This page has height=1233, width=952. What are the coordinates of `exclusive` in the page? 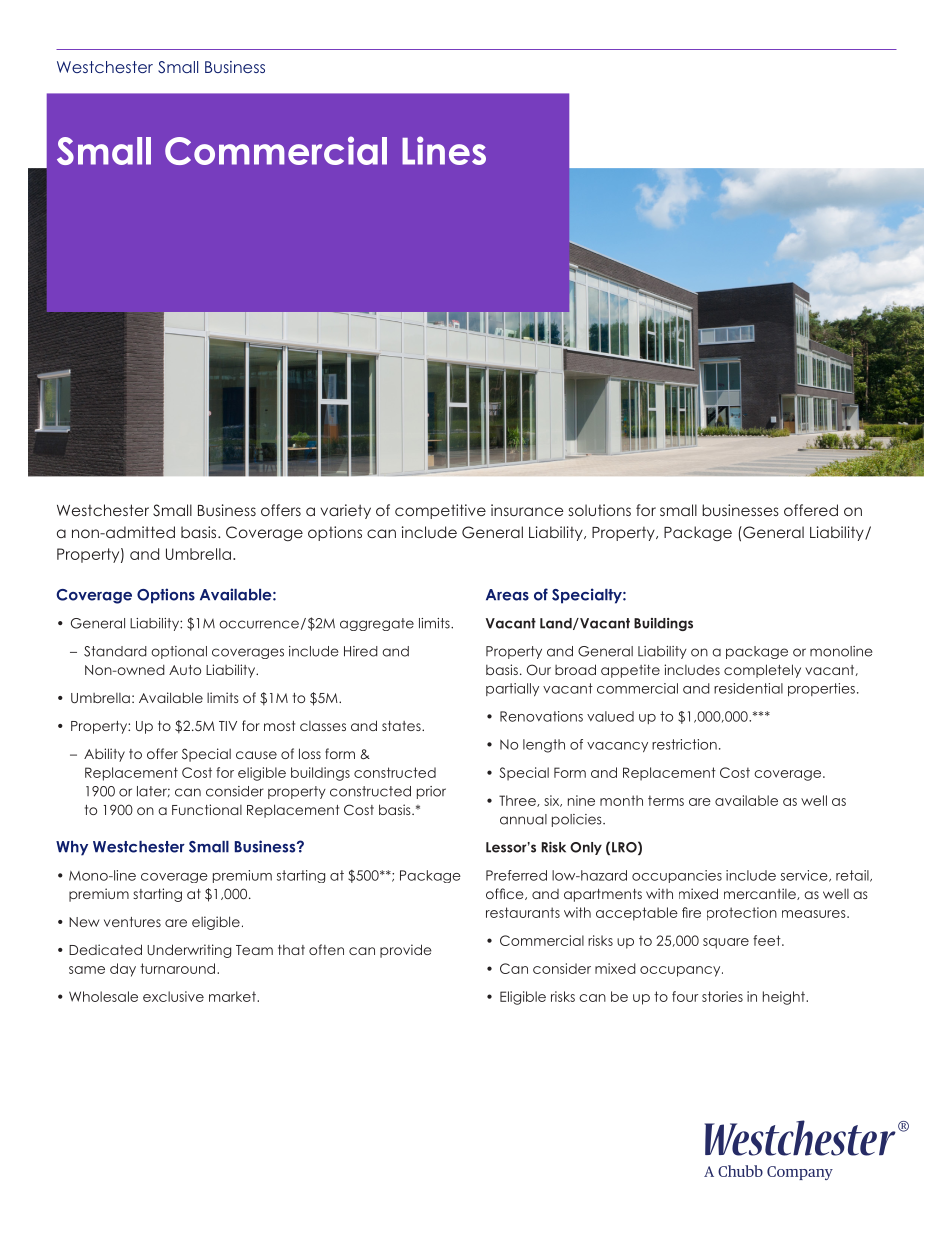 It's located at (173, 996).
